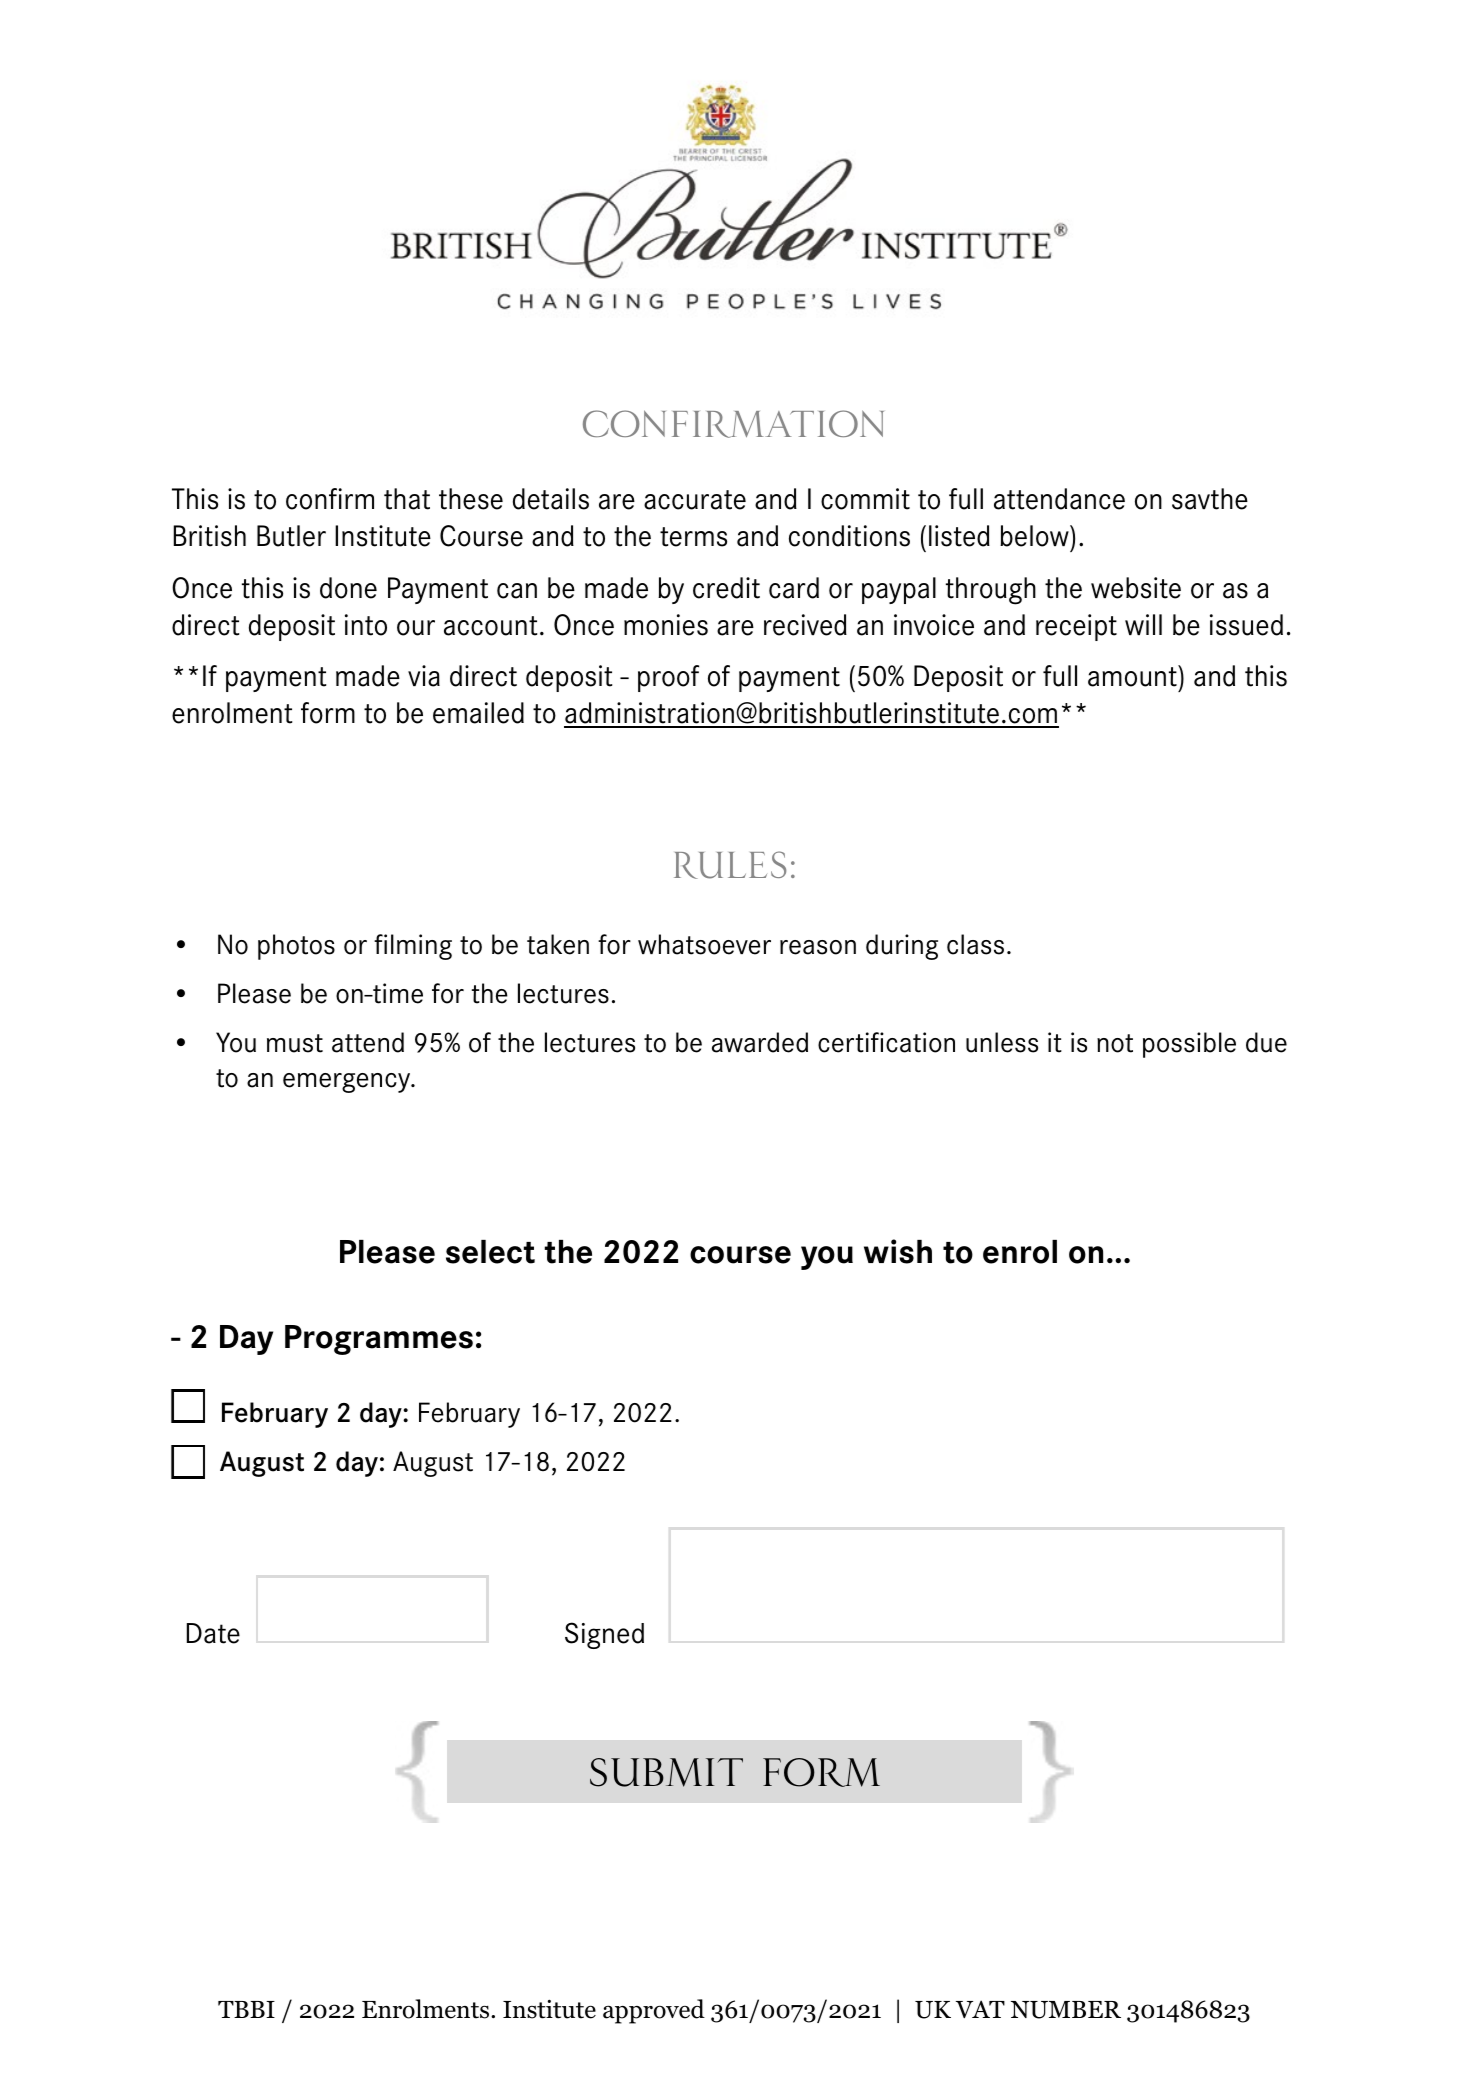 The image size is (1469, 2077). Describe the element at coordinates (348, 588) in the document. I see `done` at that location.
